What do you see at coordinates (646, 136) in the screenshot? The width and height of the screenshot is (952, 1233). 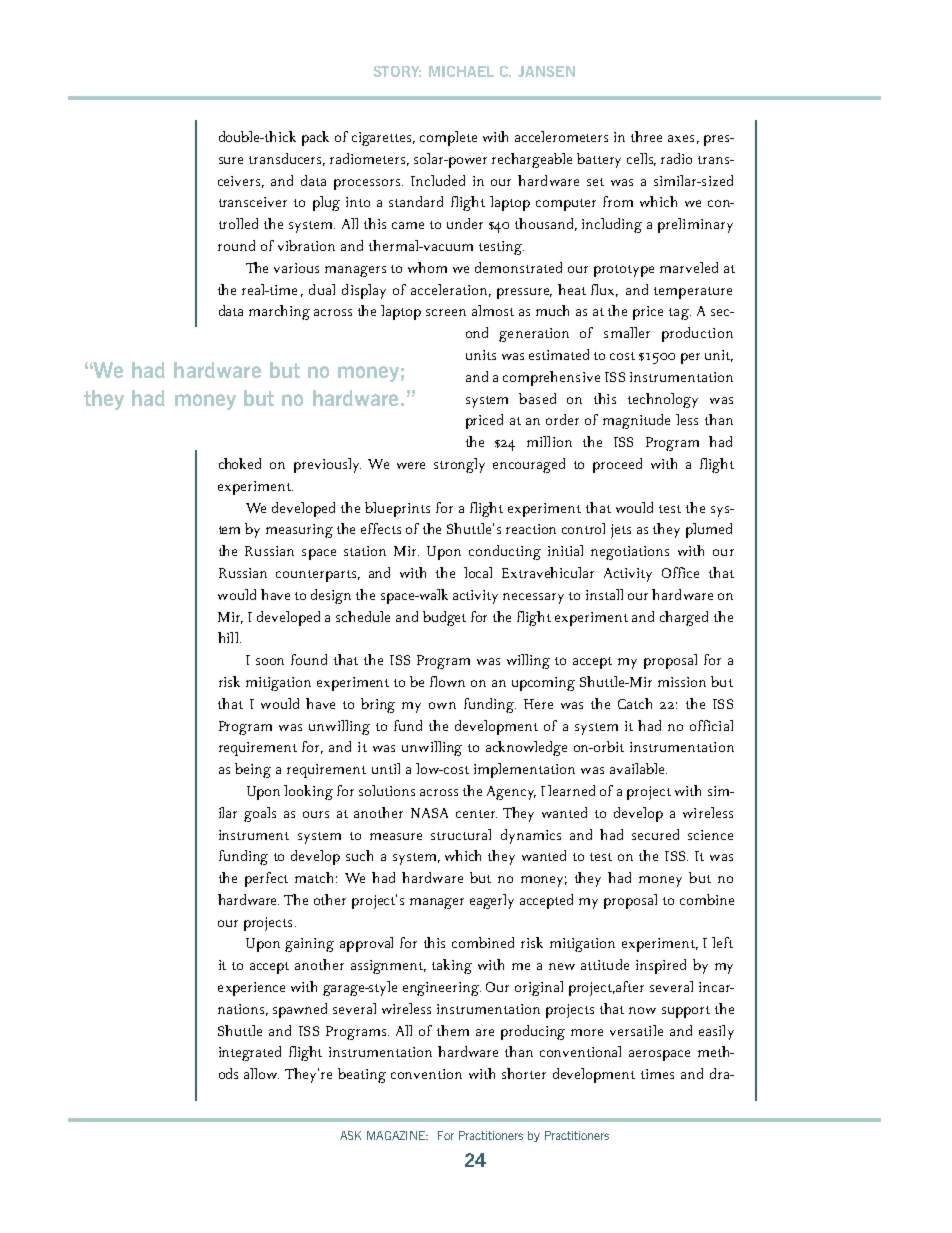 I see `three` at bounding box center [646, 136].
